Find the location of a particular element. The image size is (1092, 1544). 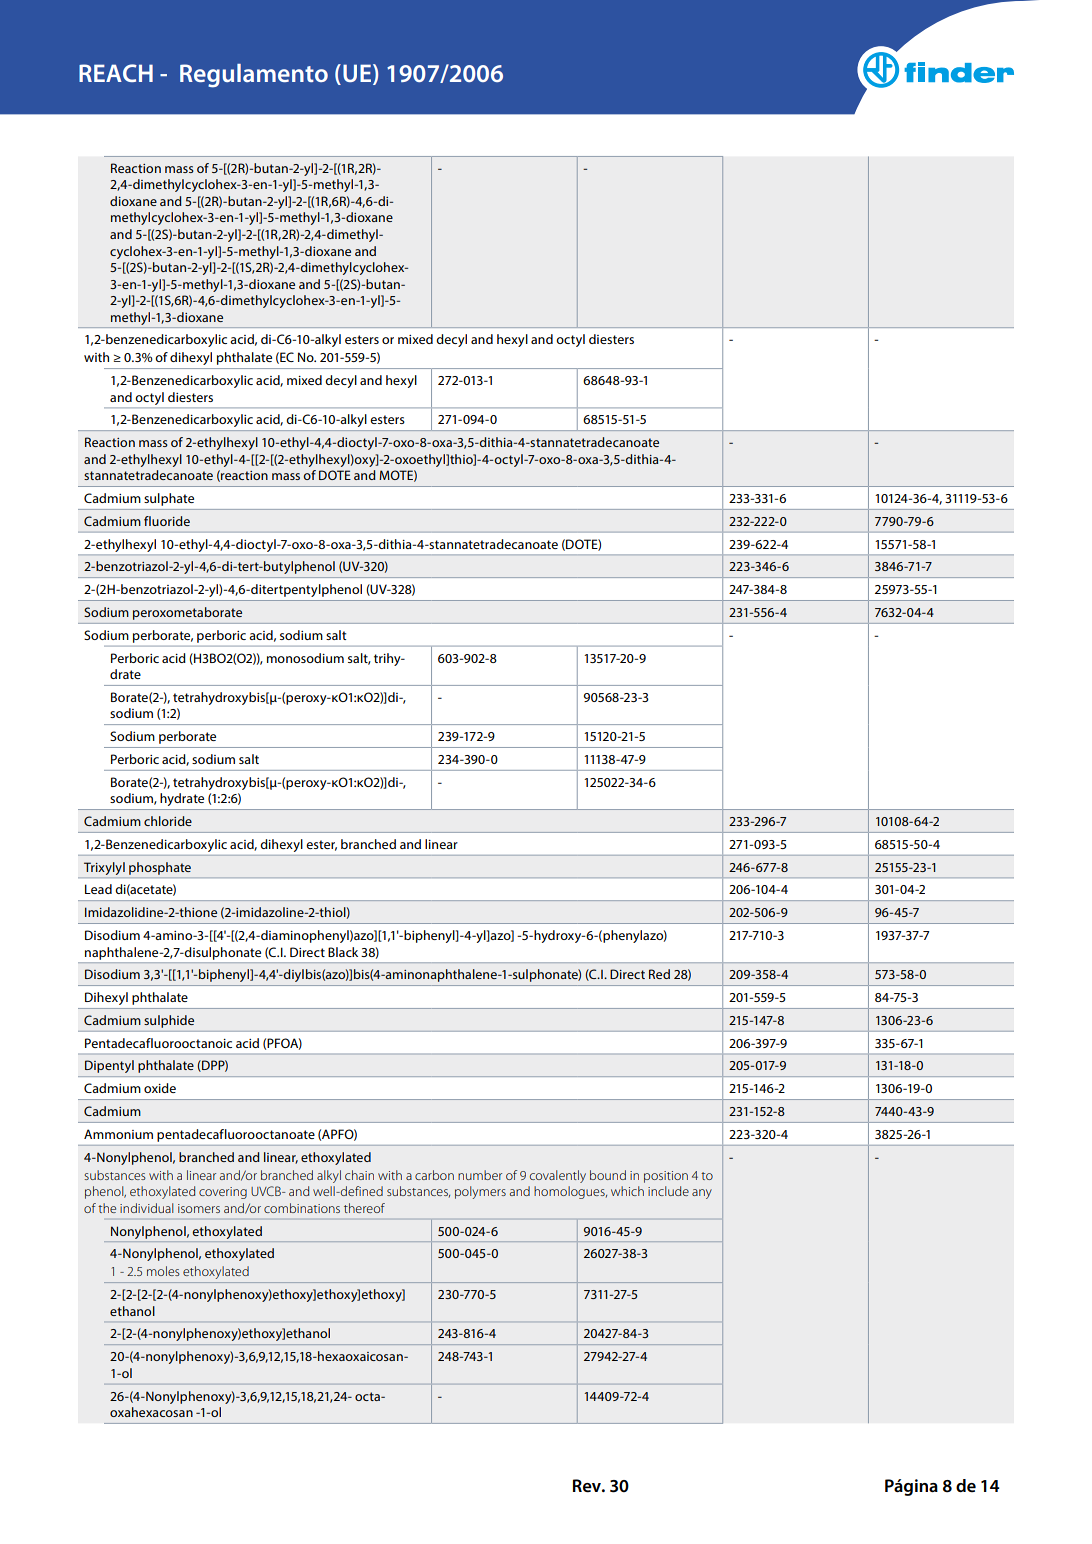

thereof is located at coordinates (364, 1208).
